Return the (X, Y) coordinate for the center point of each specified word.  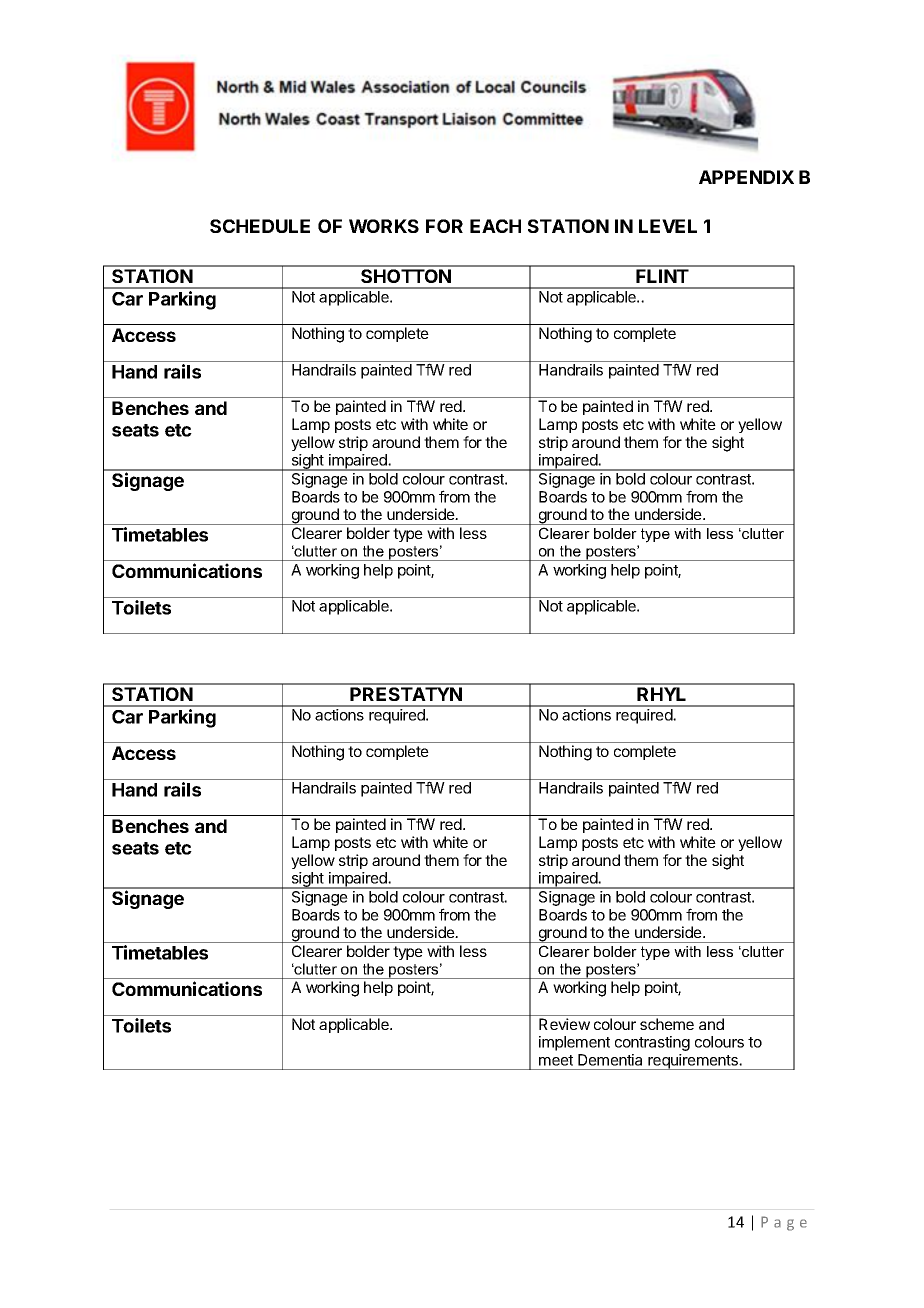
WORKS (384, 226)
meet (556, 1060)
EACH (495, 226)
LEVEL (668, 226)
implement (574, 1043)
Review (564, 1024)
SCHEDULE (260, 226)
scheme (667, 1024)
